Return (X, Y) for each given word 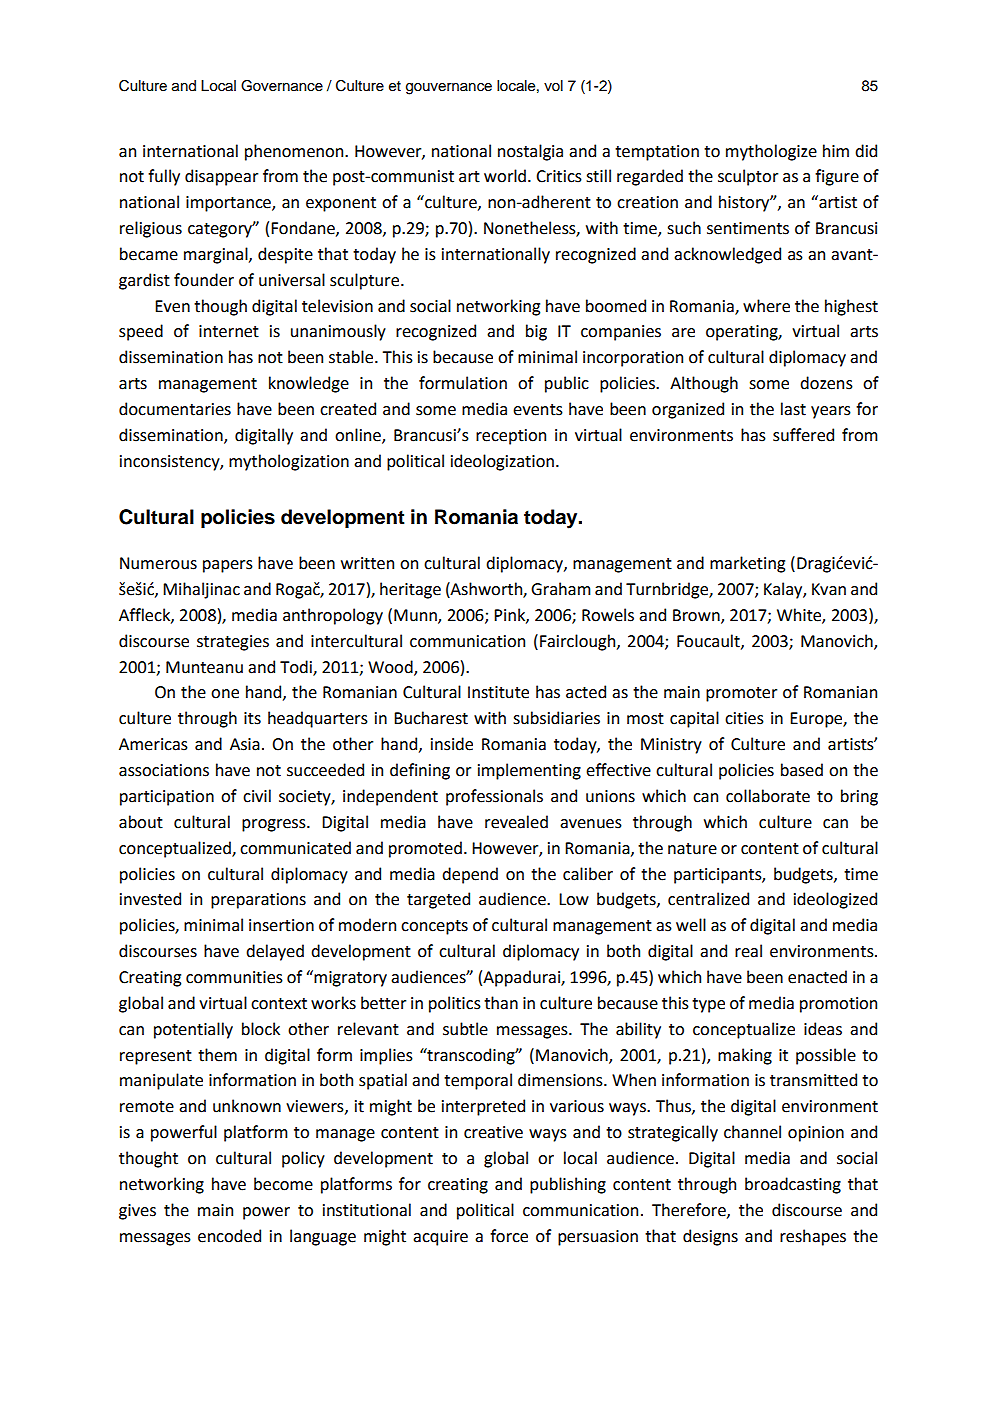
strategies (233, 643)
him (836, 150)
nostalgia (530, 152)
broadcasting (793, 1185)
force (509, 1236)
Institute (498, 692)
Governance (282, 86)
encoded (229, 1236)
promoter (741, 694)
